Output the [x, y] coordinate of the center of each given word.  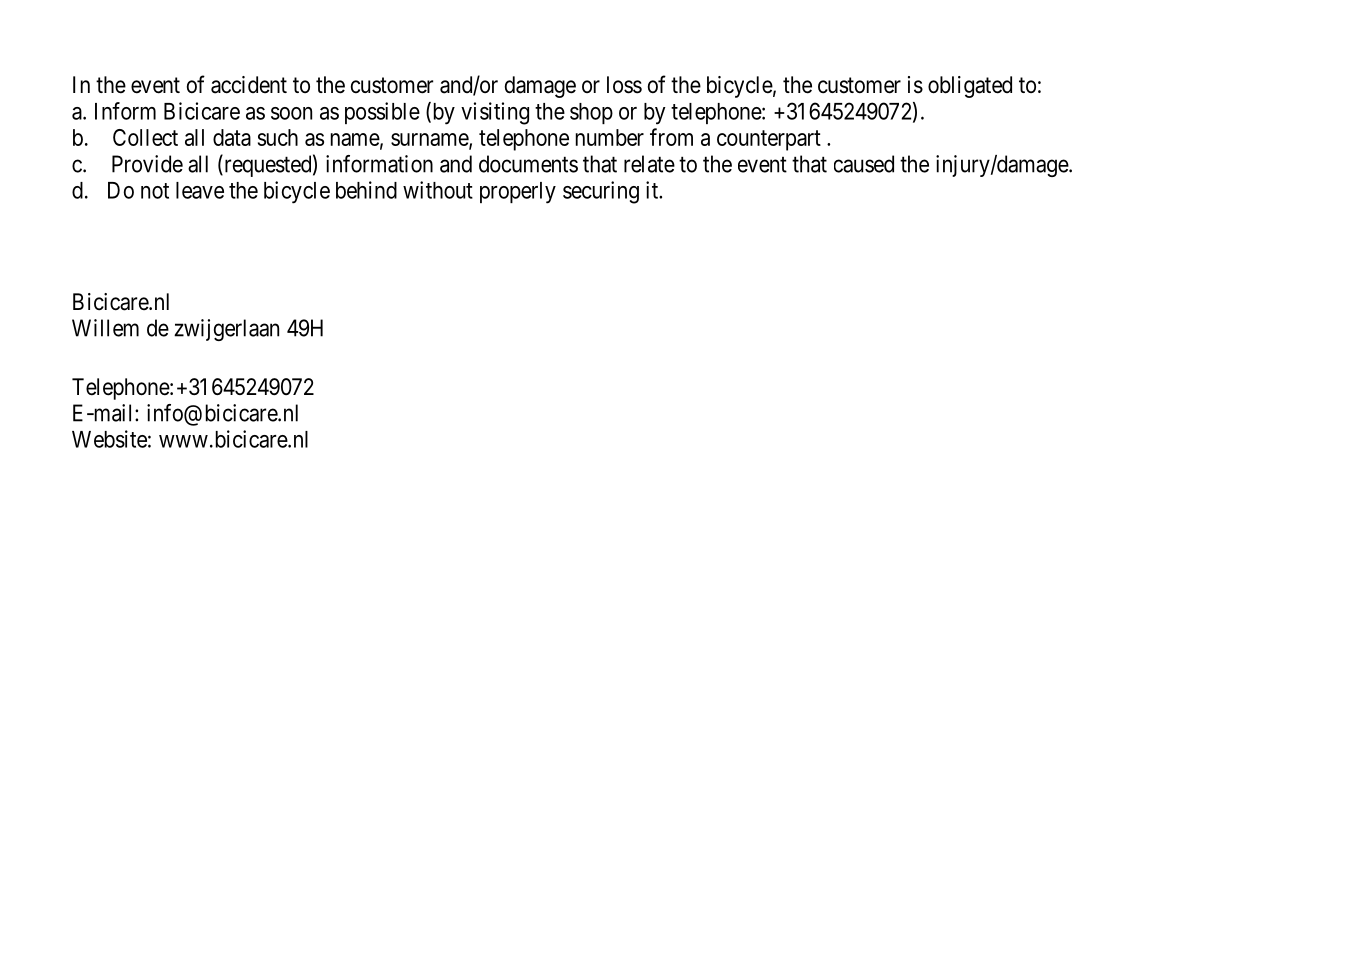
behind [366, 190]
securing [601, 192]
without [438, 190]
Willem [105, 328]
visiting [495, 113]
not [155, 191]
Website [109, 439]
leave [200, 190]
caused [864, 164]
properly [518, 193]
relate [649, 164]
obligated [970, 87]
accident [249, 85]
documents [528, 164]
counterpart [769, 140]
